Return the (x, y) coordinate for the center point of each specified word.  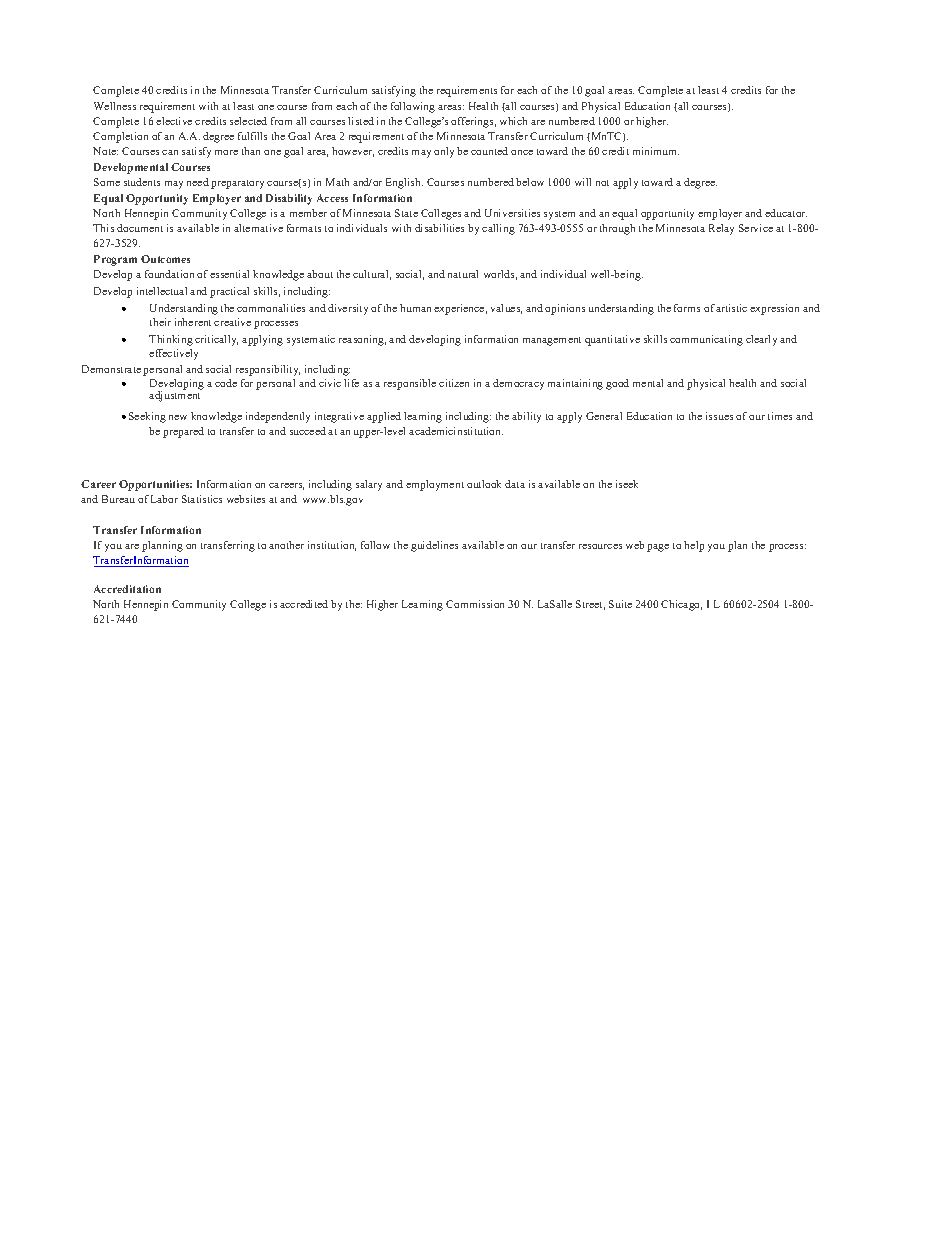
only (444, 152)
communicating (706, 340)
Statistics (202, 499)
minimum (656, 151)
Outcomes (165, 259)
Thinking (171, 340)
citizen (454, 383)
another (286, 545)
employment (435, 485)
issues (719, 416)
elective (174, 121)
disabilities (439, 228)
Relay (721, 229)
